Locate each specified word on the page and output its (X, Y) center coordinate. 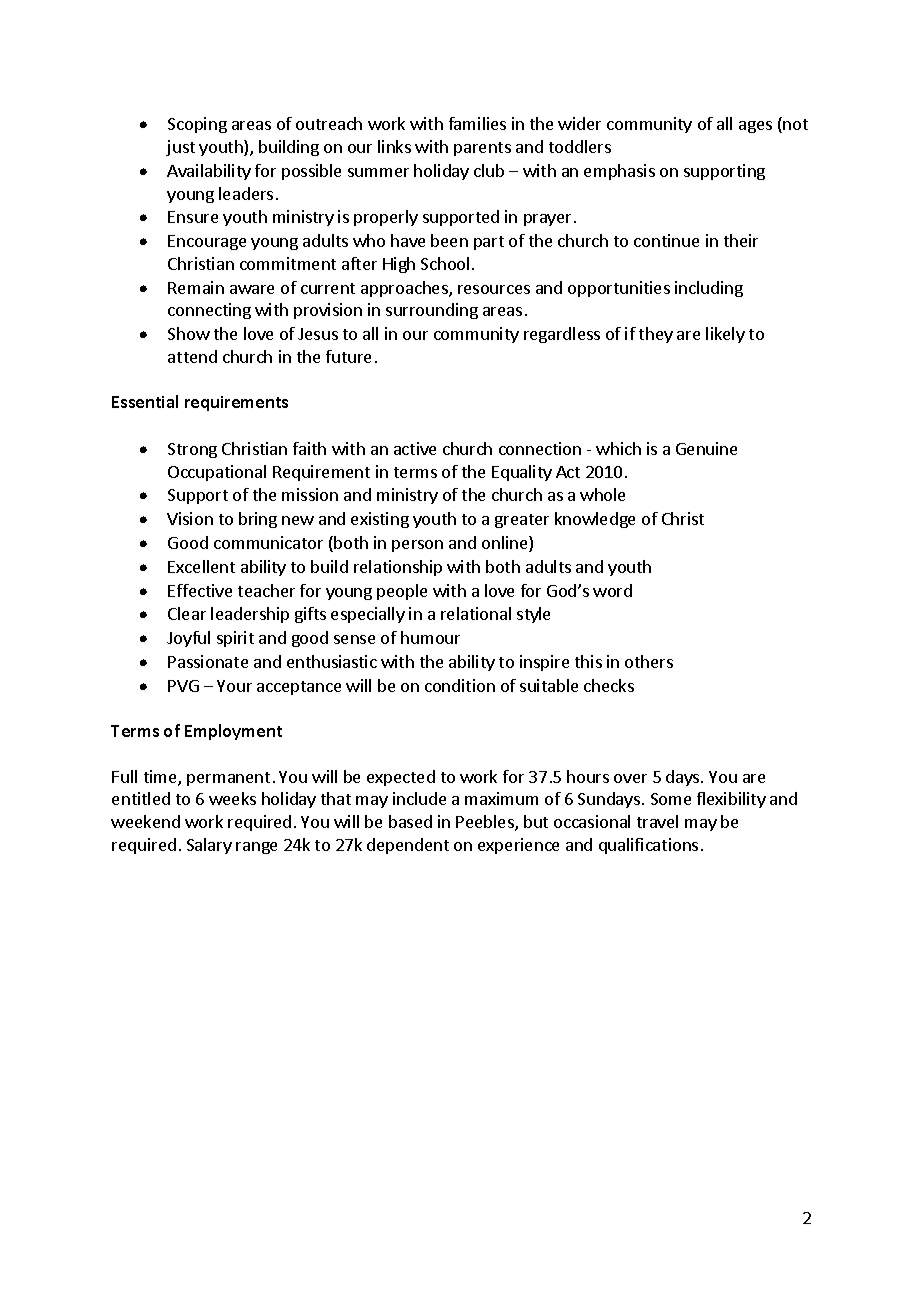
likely (725, 335)
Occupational (217, 473)
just (180, 148)
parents (482, 149)
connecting (209, 311)
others (649, 661)
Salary (209, 846)
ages (755, 127)
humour (430, 637)
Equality (522, 473)
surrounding (432, 311)
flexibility (731, 800)
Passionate (208, 661)
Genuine (706, 448)
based (410, 821)
